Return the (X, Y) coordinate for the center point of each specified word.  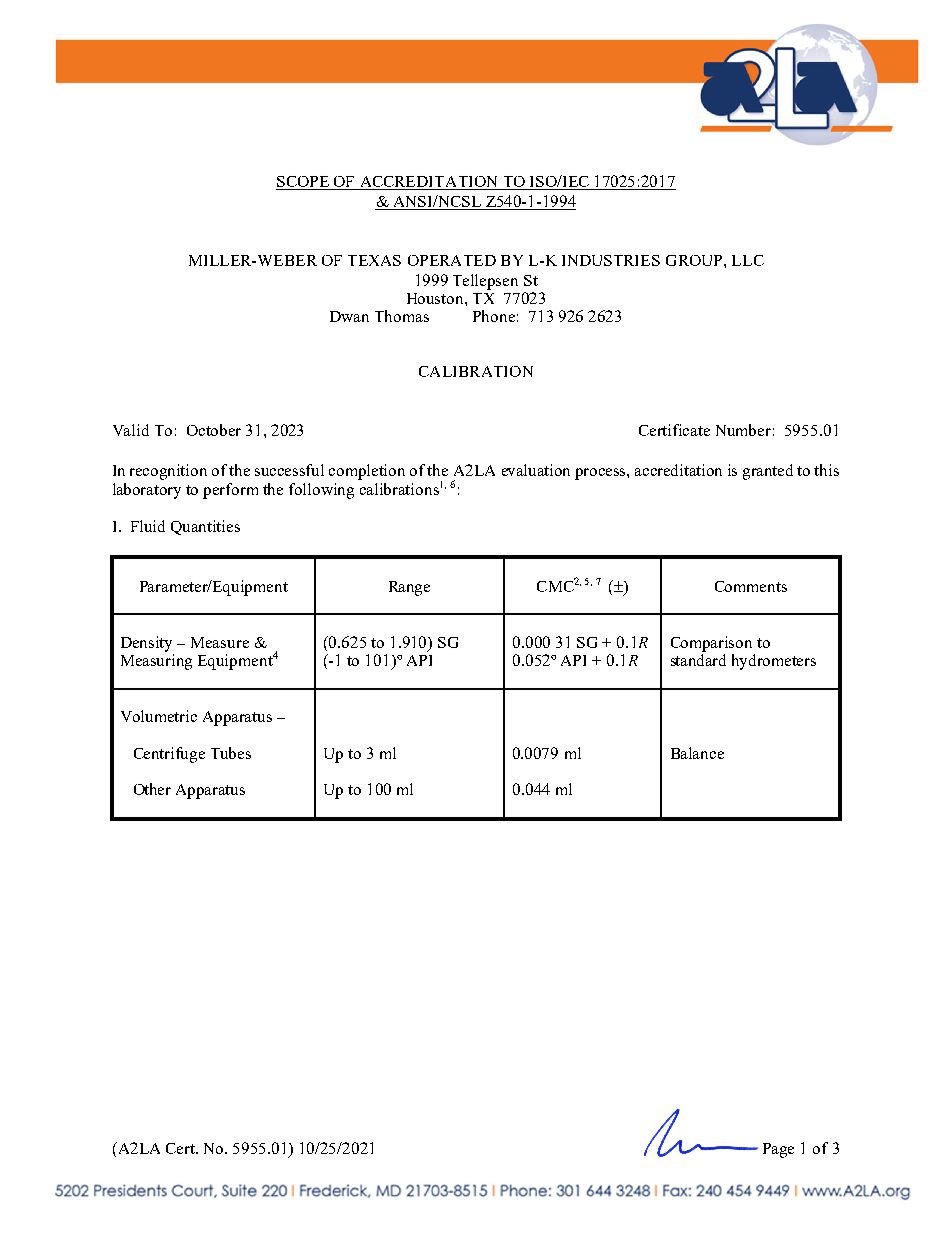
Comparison (711, 644)
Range (409, 588)
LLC (748, 260)
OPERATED (452, 260)
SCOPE (303, 183)
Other (152, 789)
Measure (220, 642)
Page (778, 1150)
